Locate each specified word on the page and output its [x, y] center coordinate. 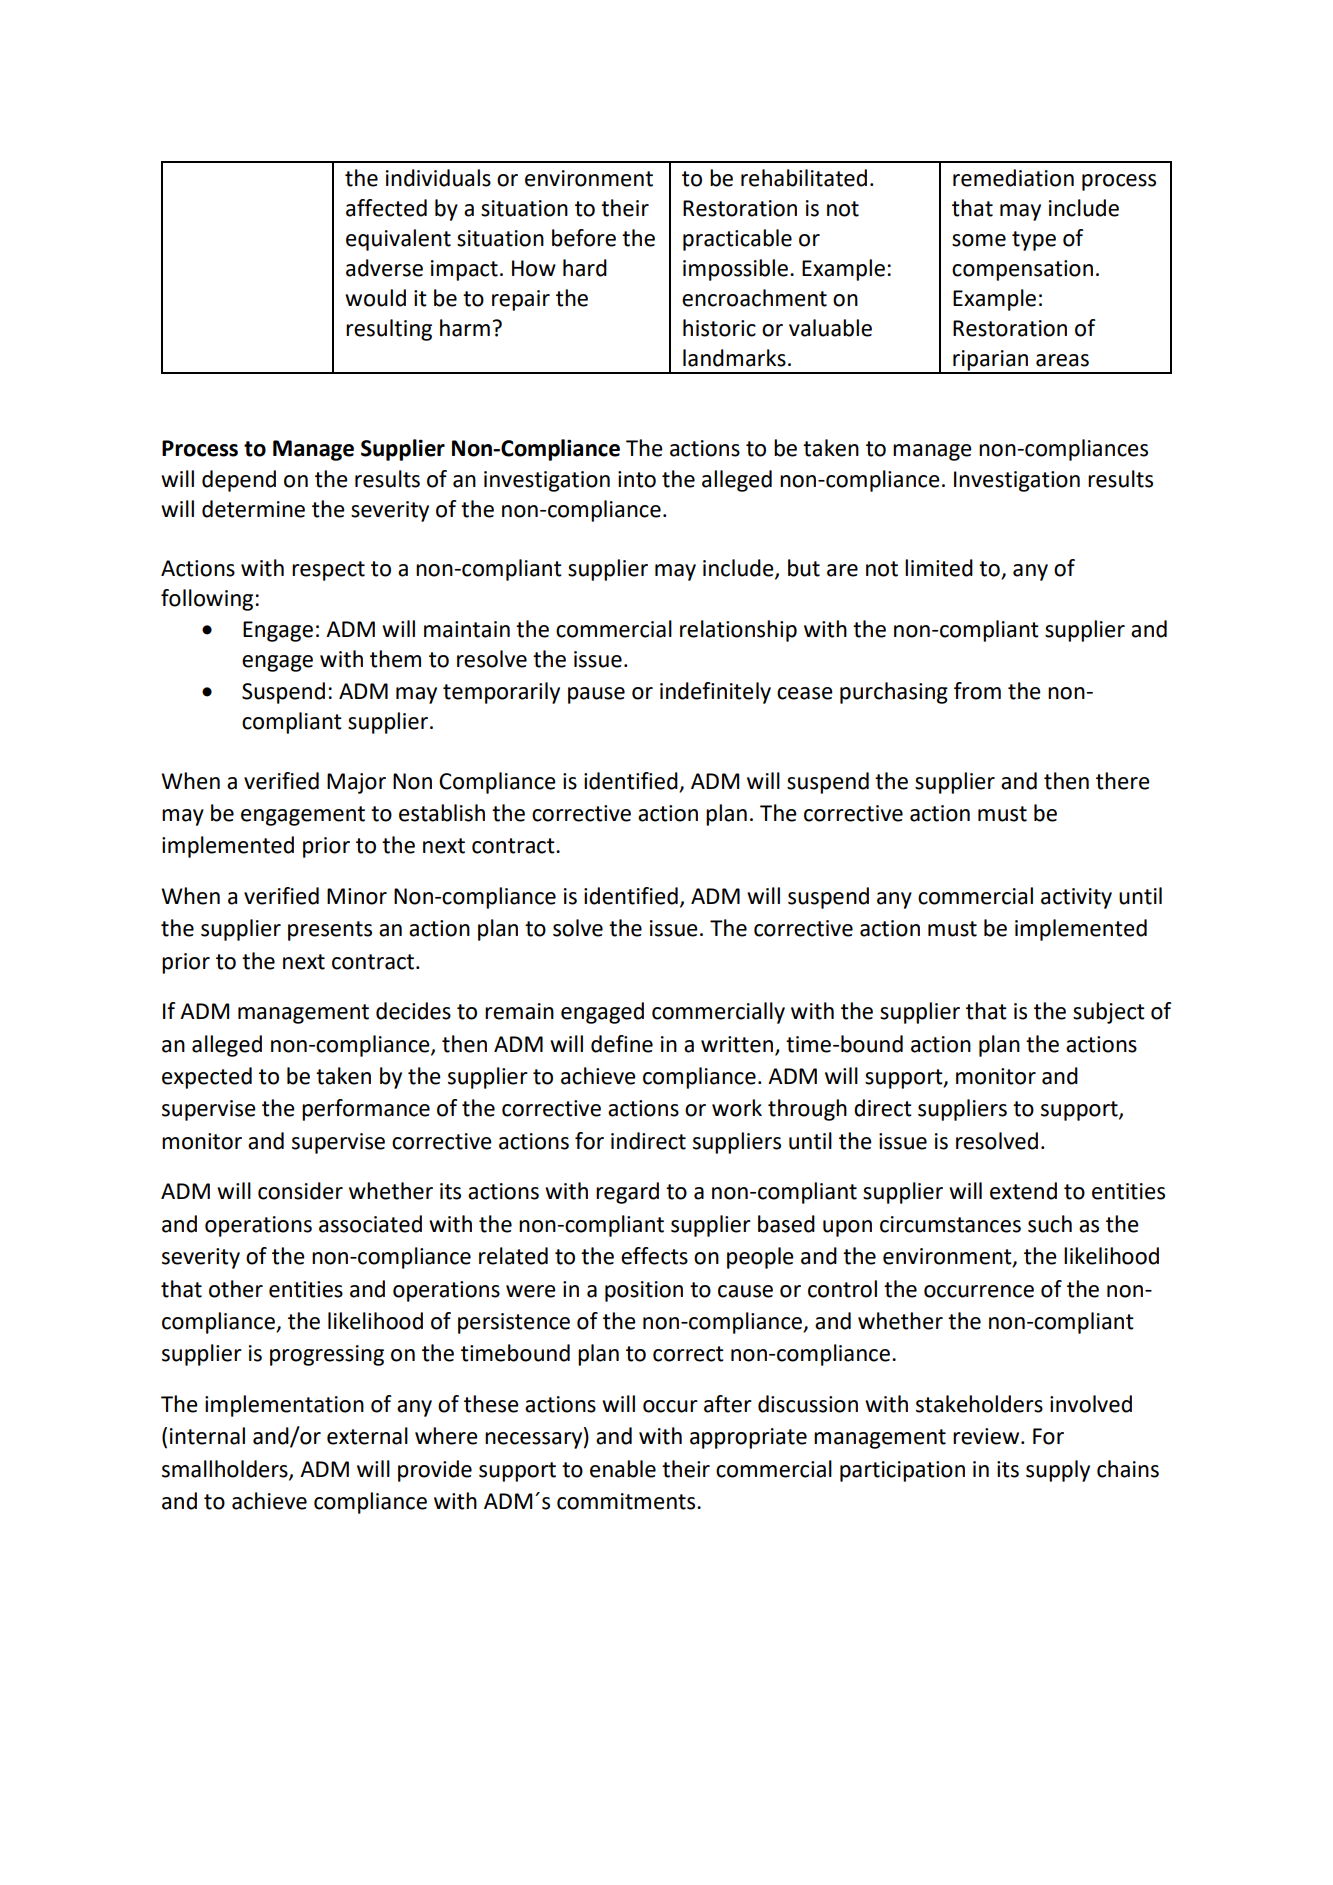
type [1034, 241]
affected [386, 208]
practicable [737, 240]
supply [1058, 1471]
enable [623, 1469]
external [367, 1436]
